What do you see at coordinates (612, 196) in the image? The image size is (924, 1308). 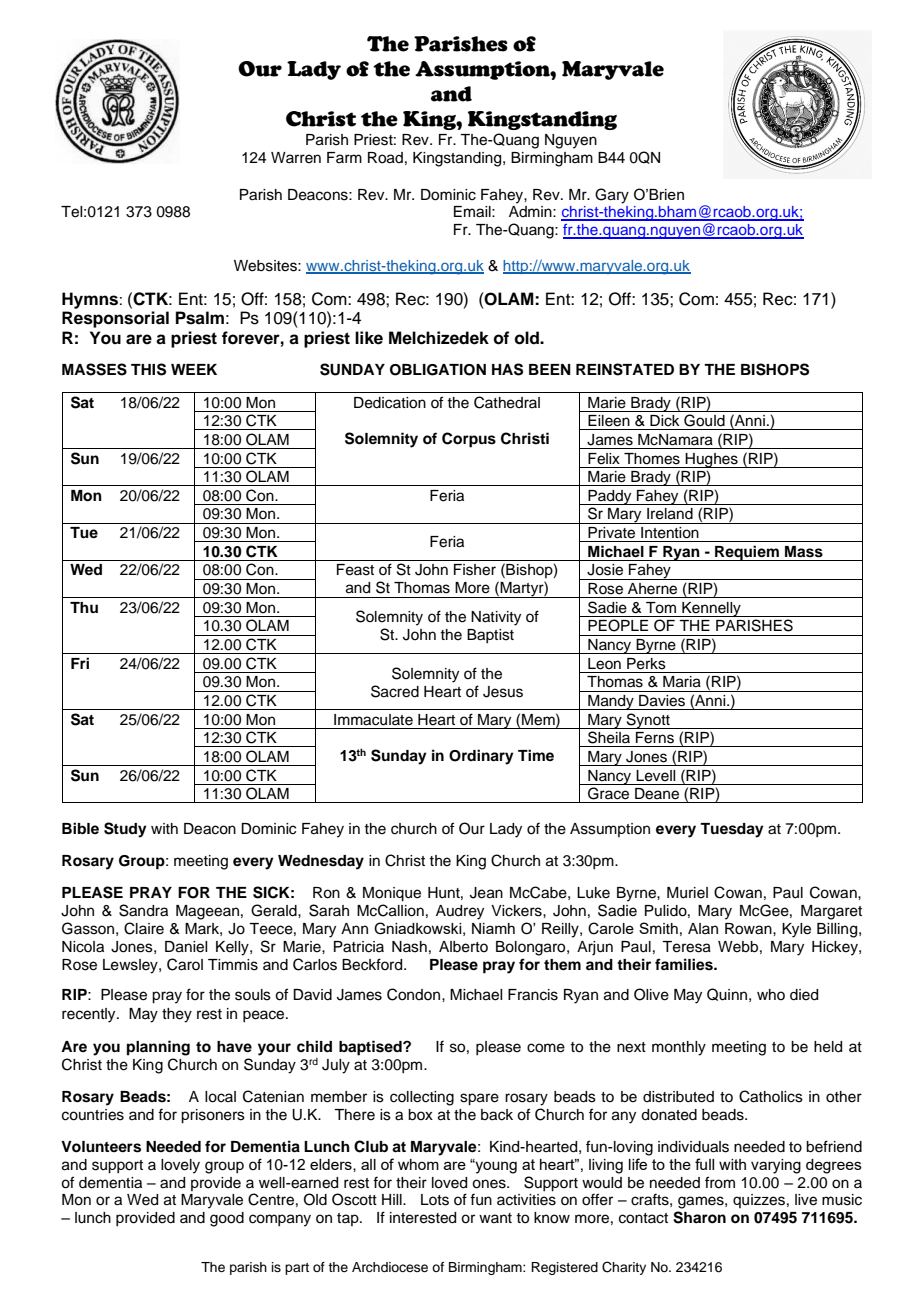 I see `Gary` at bounding box center [612, 196].
